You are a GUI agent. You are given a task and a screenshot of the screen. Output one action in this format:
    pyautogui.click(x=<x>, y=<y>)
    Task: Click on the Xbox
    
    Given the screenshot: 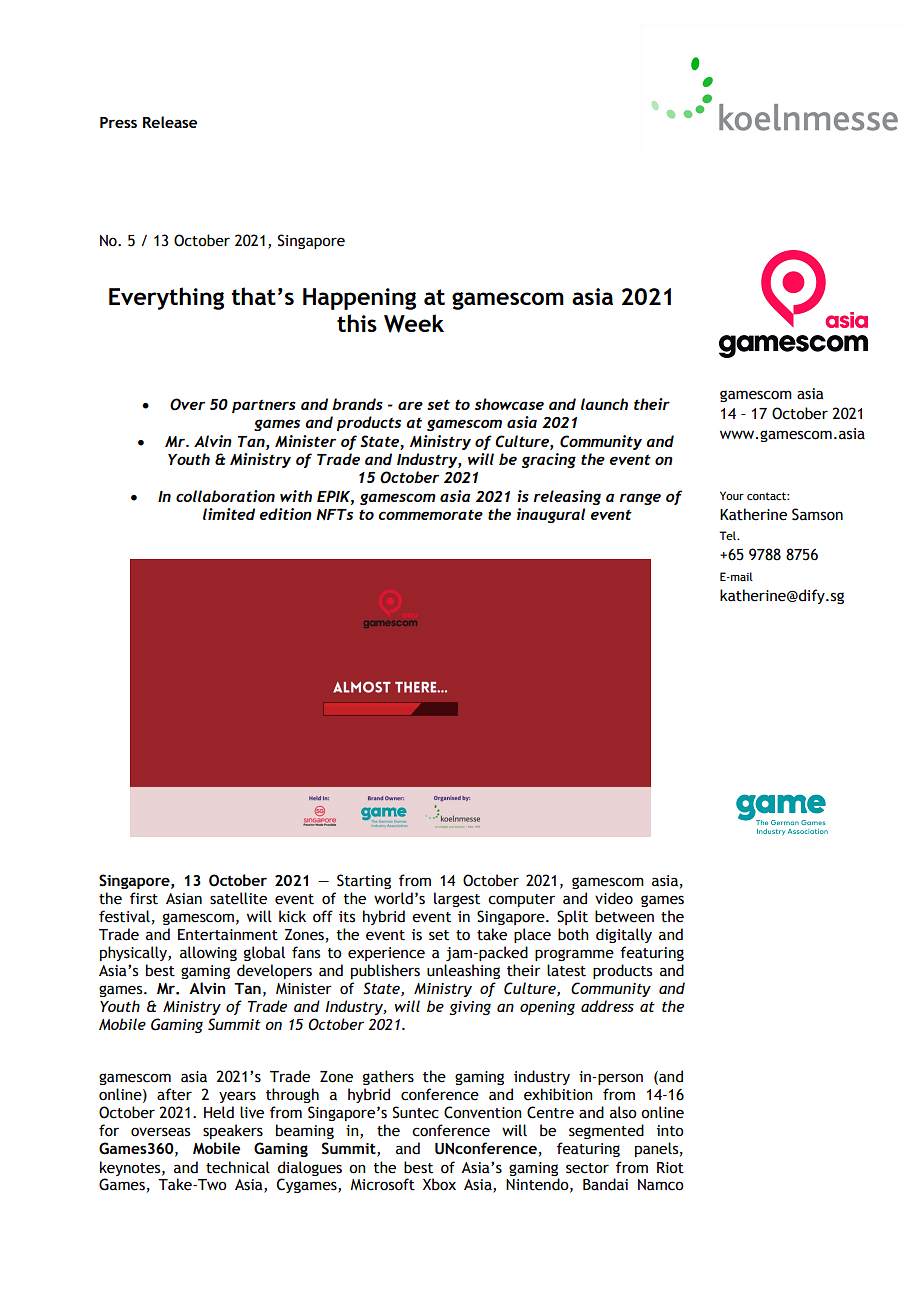 What is the action you would take?
    pyautogui.click(x=439, y=1184)
